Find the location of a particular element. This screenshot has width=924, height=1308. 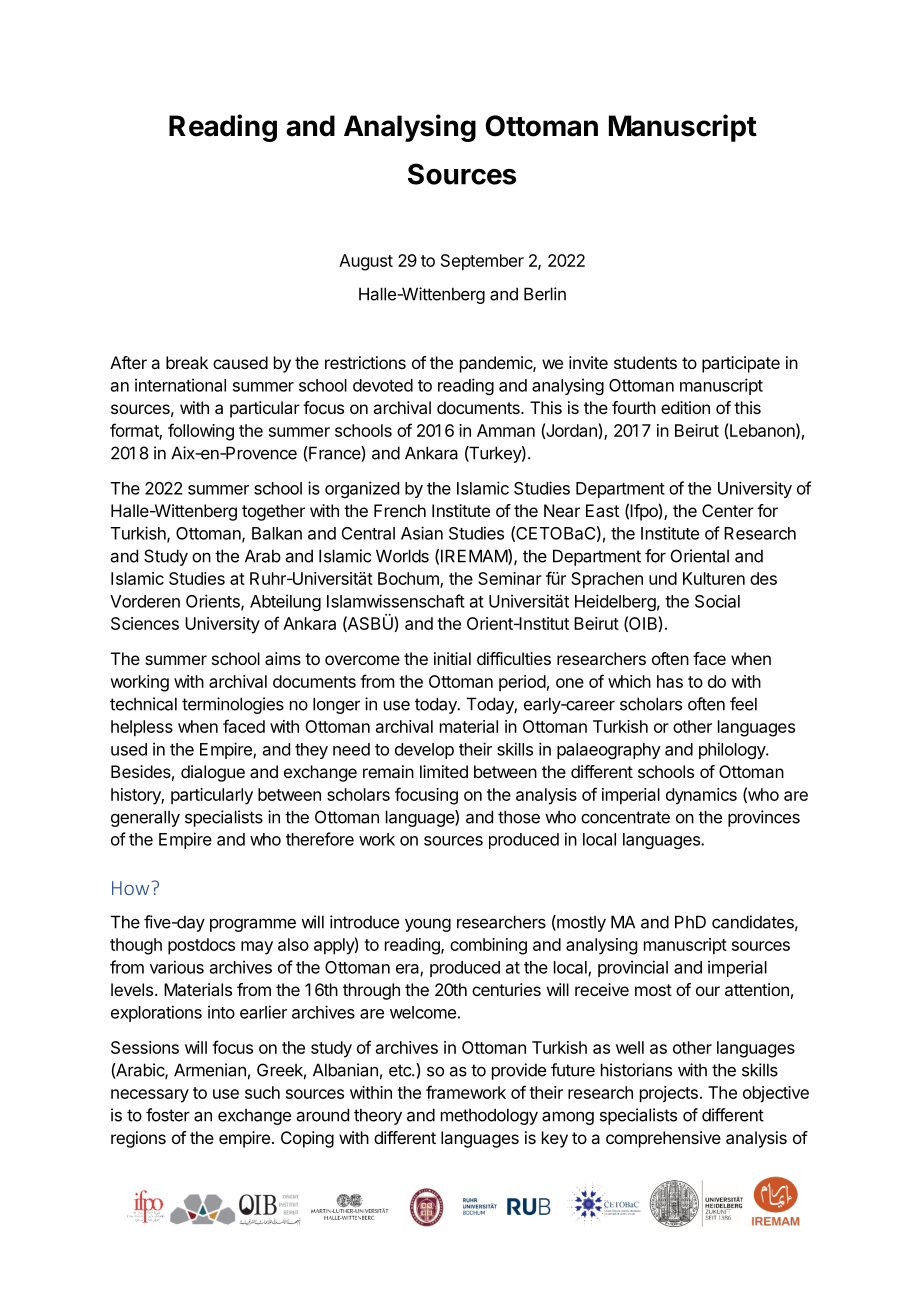

September is located at coordinates (482, 262).
